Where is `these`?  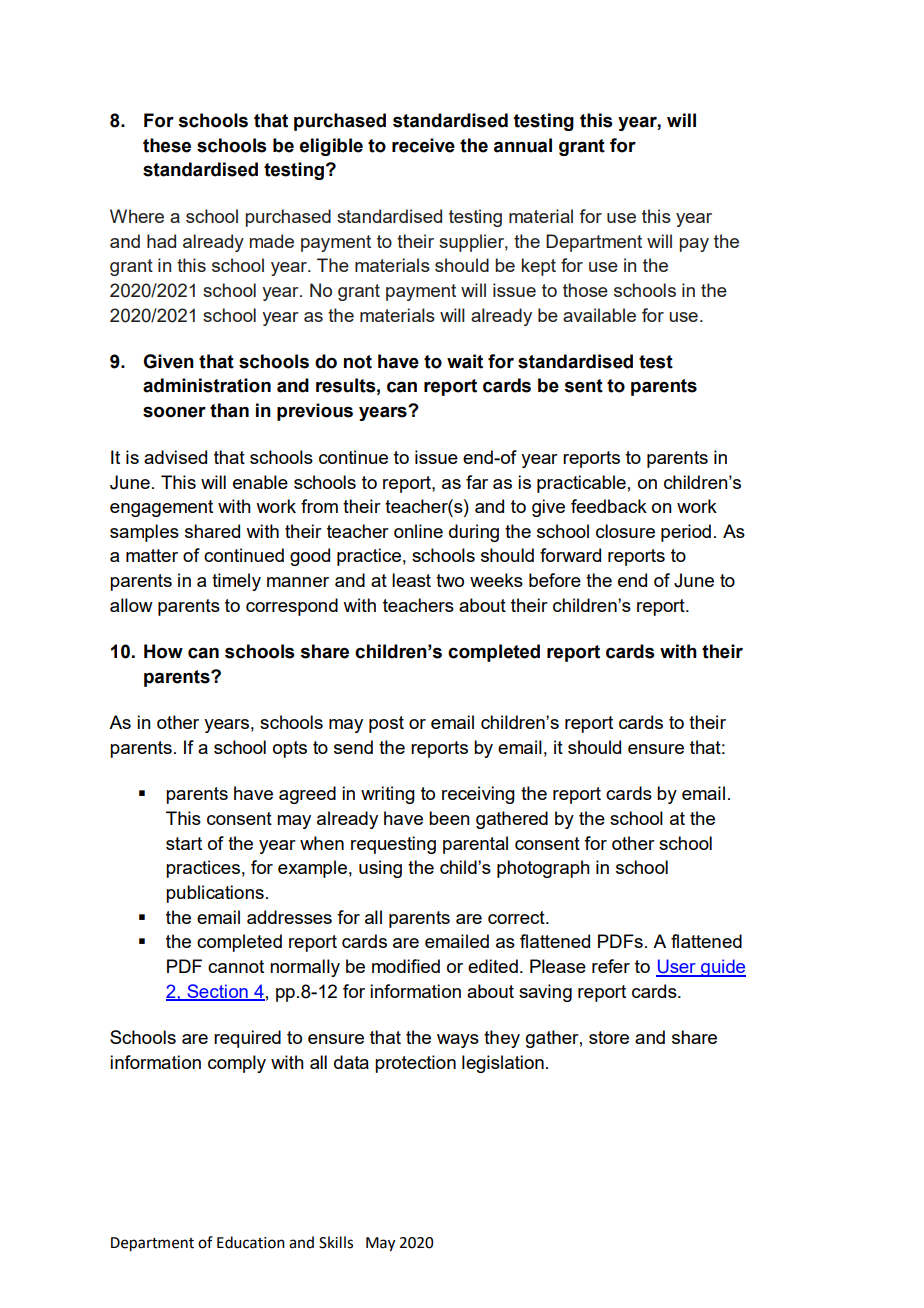
these is located at coordinates (167, 145).
